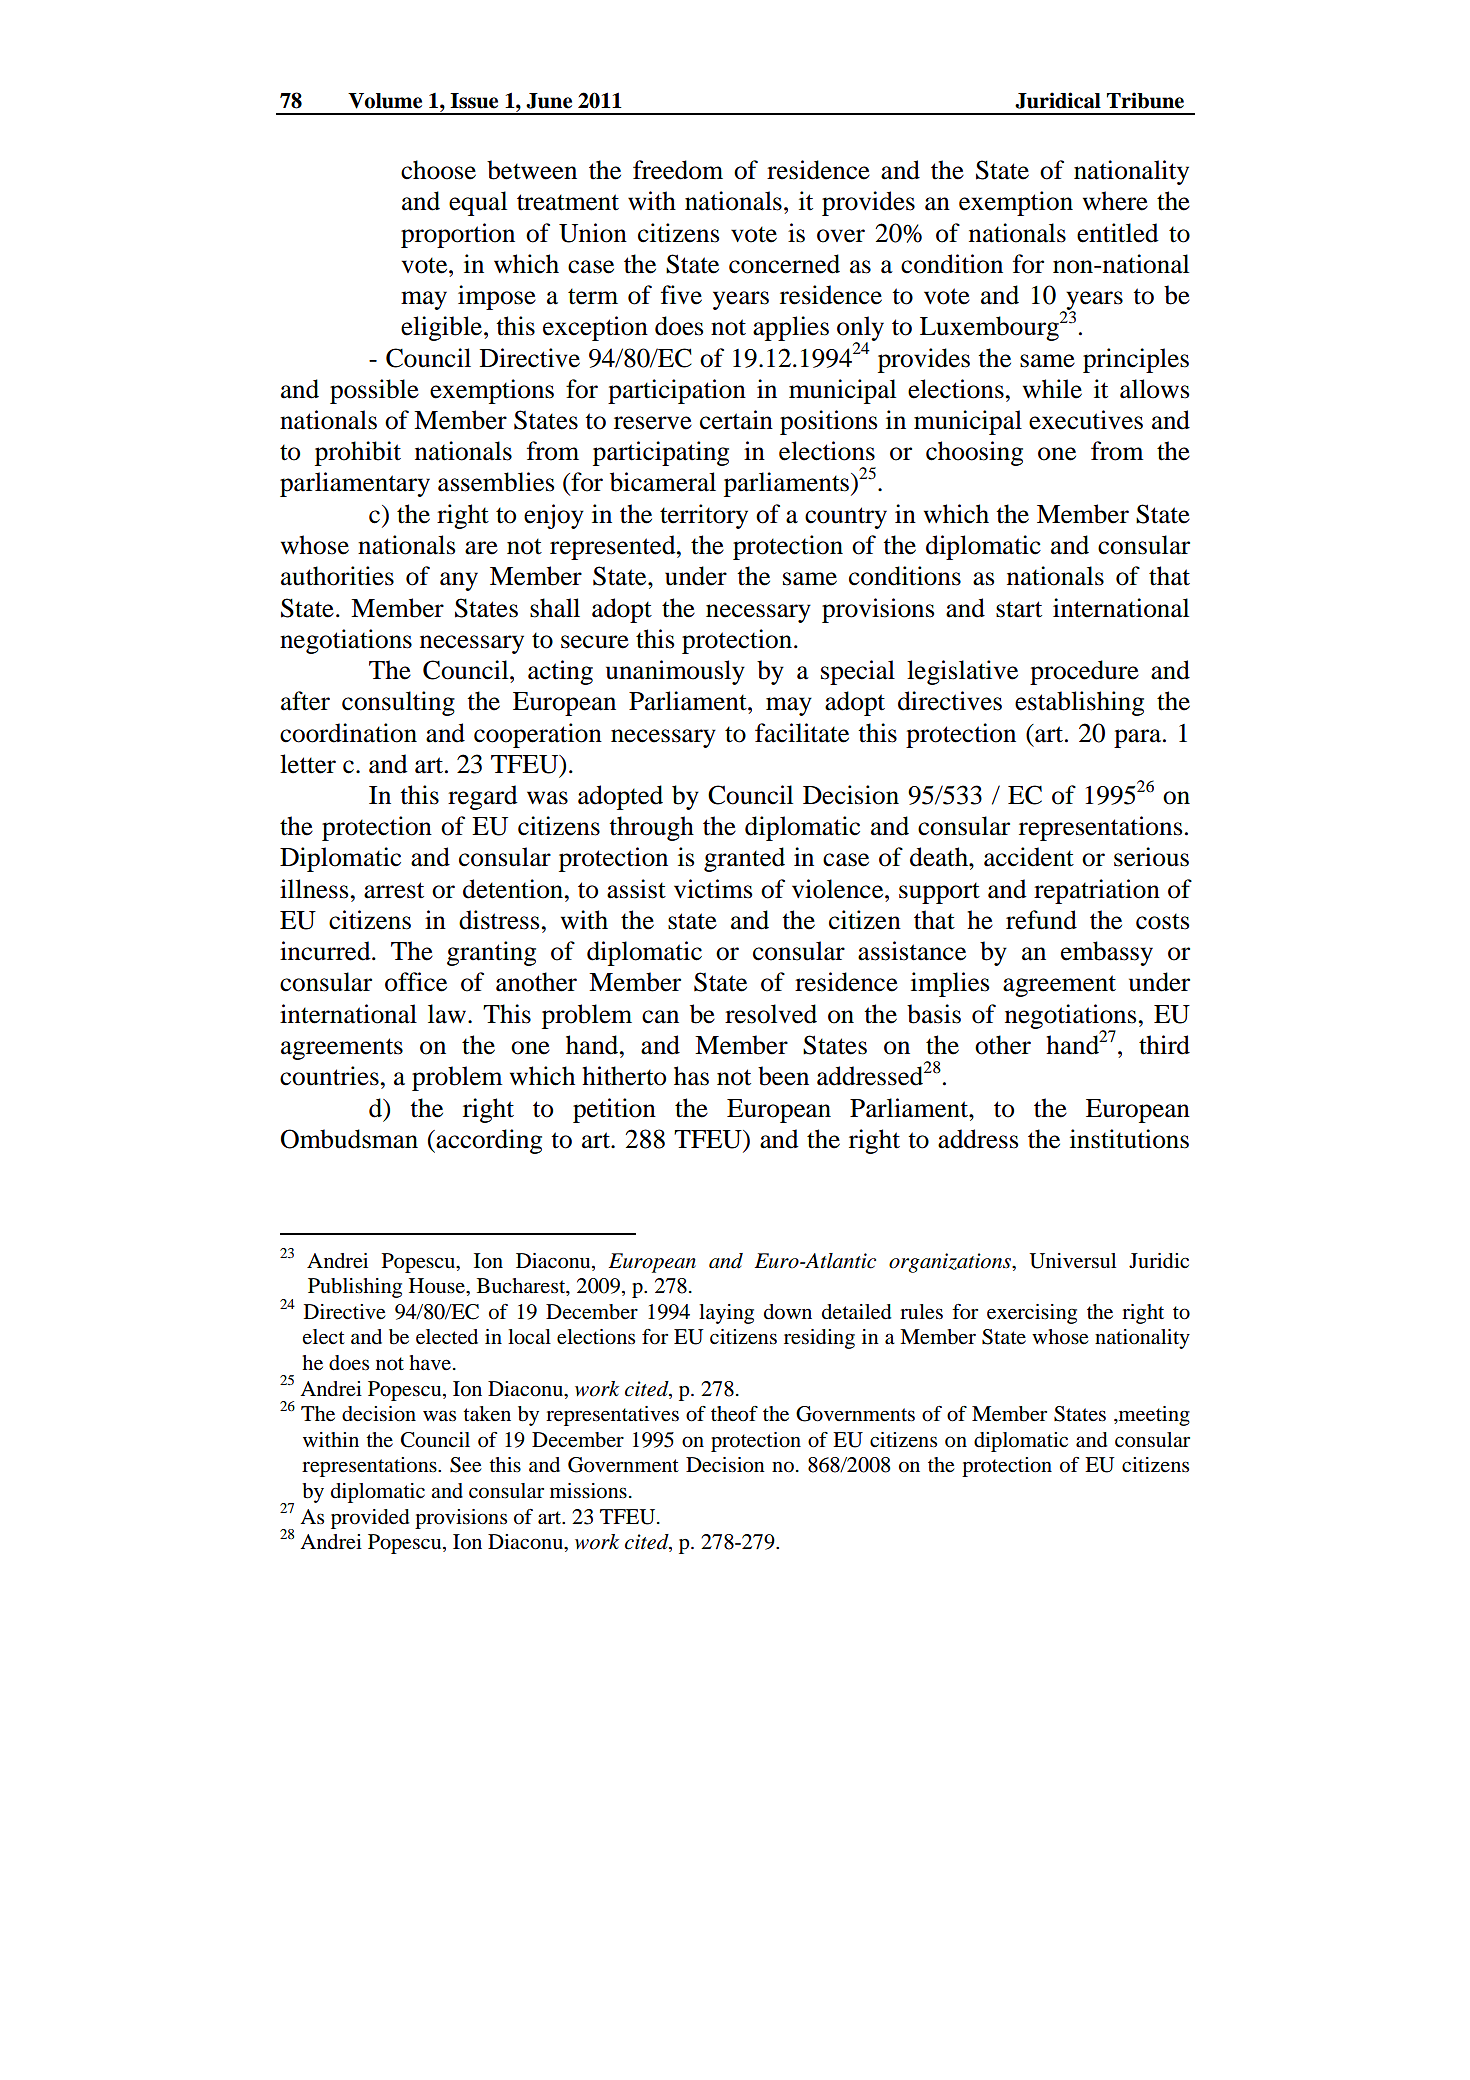 This document has height=2080, width=1470. What do you see at coordinates (447, 1014) in the document?
I see `law` at bounding box center [447, 1014].
